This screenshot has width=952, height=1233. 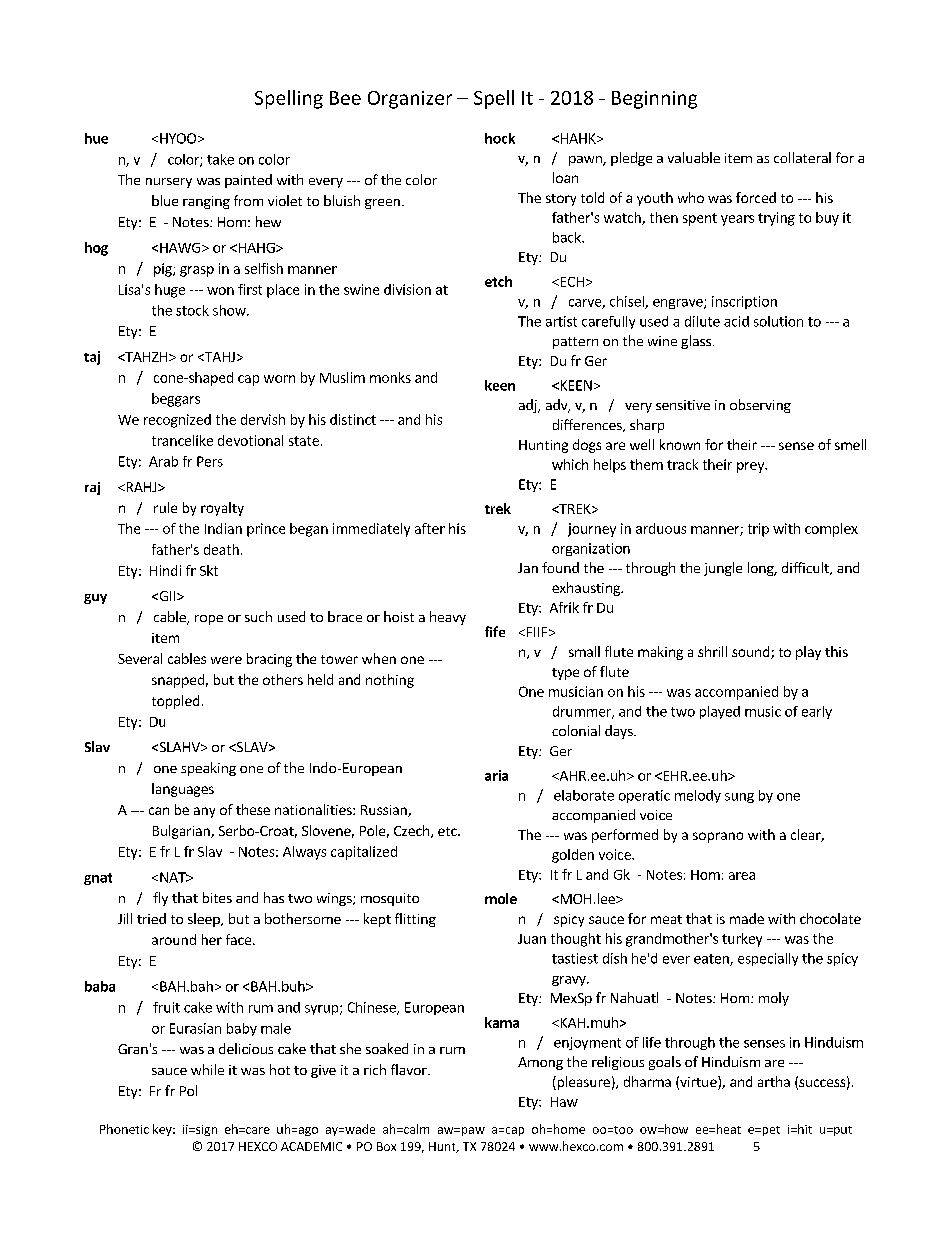 What do you see at coordinates (501, 898) in the screenshot?
I see `mole` at bounding box center [501, 898].
